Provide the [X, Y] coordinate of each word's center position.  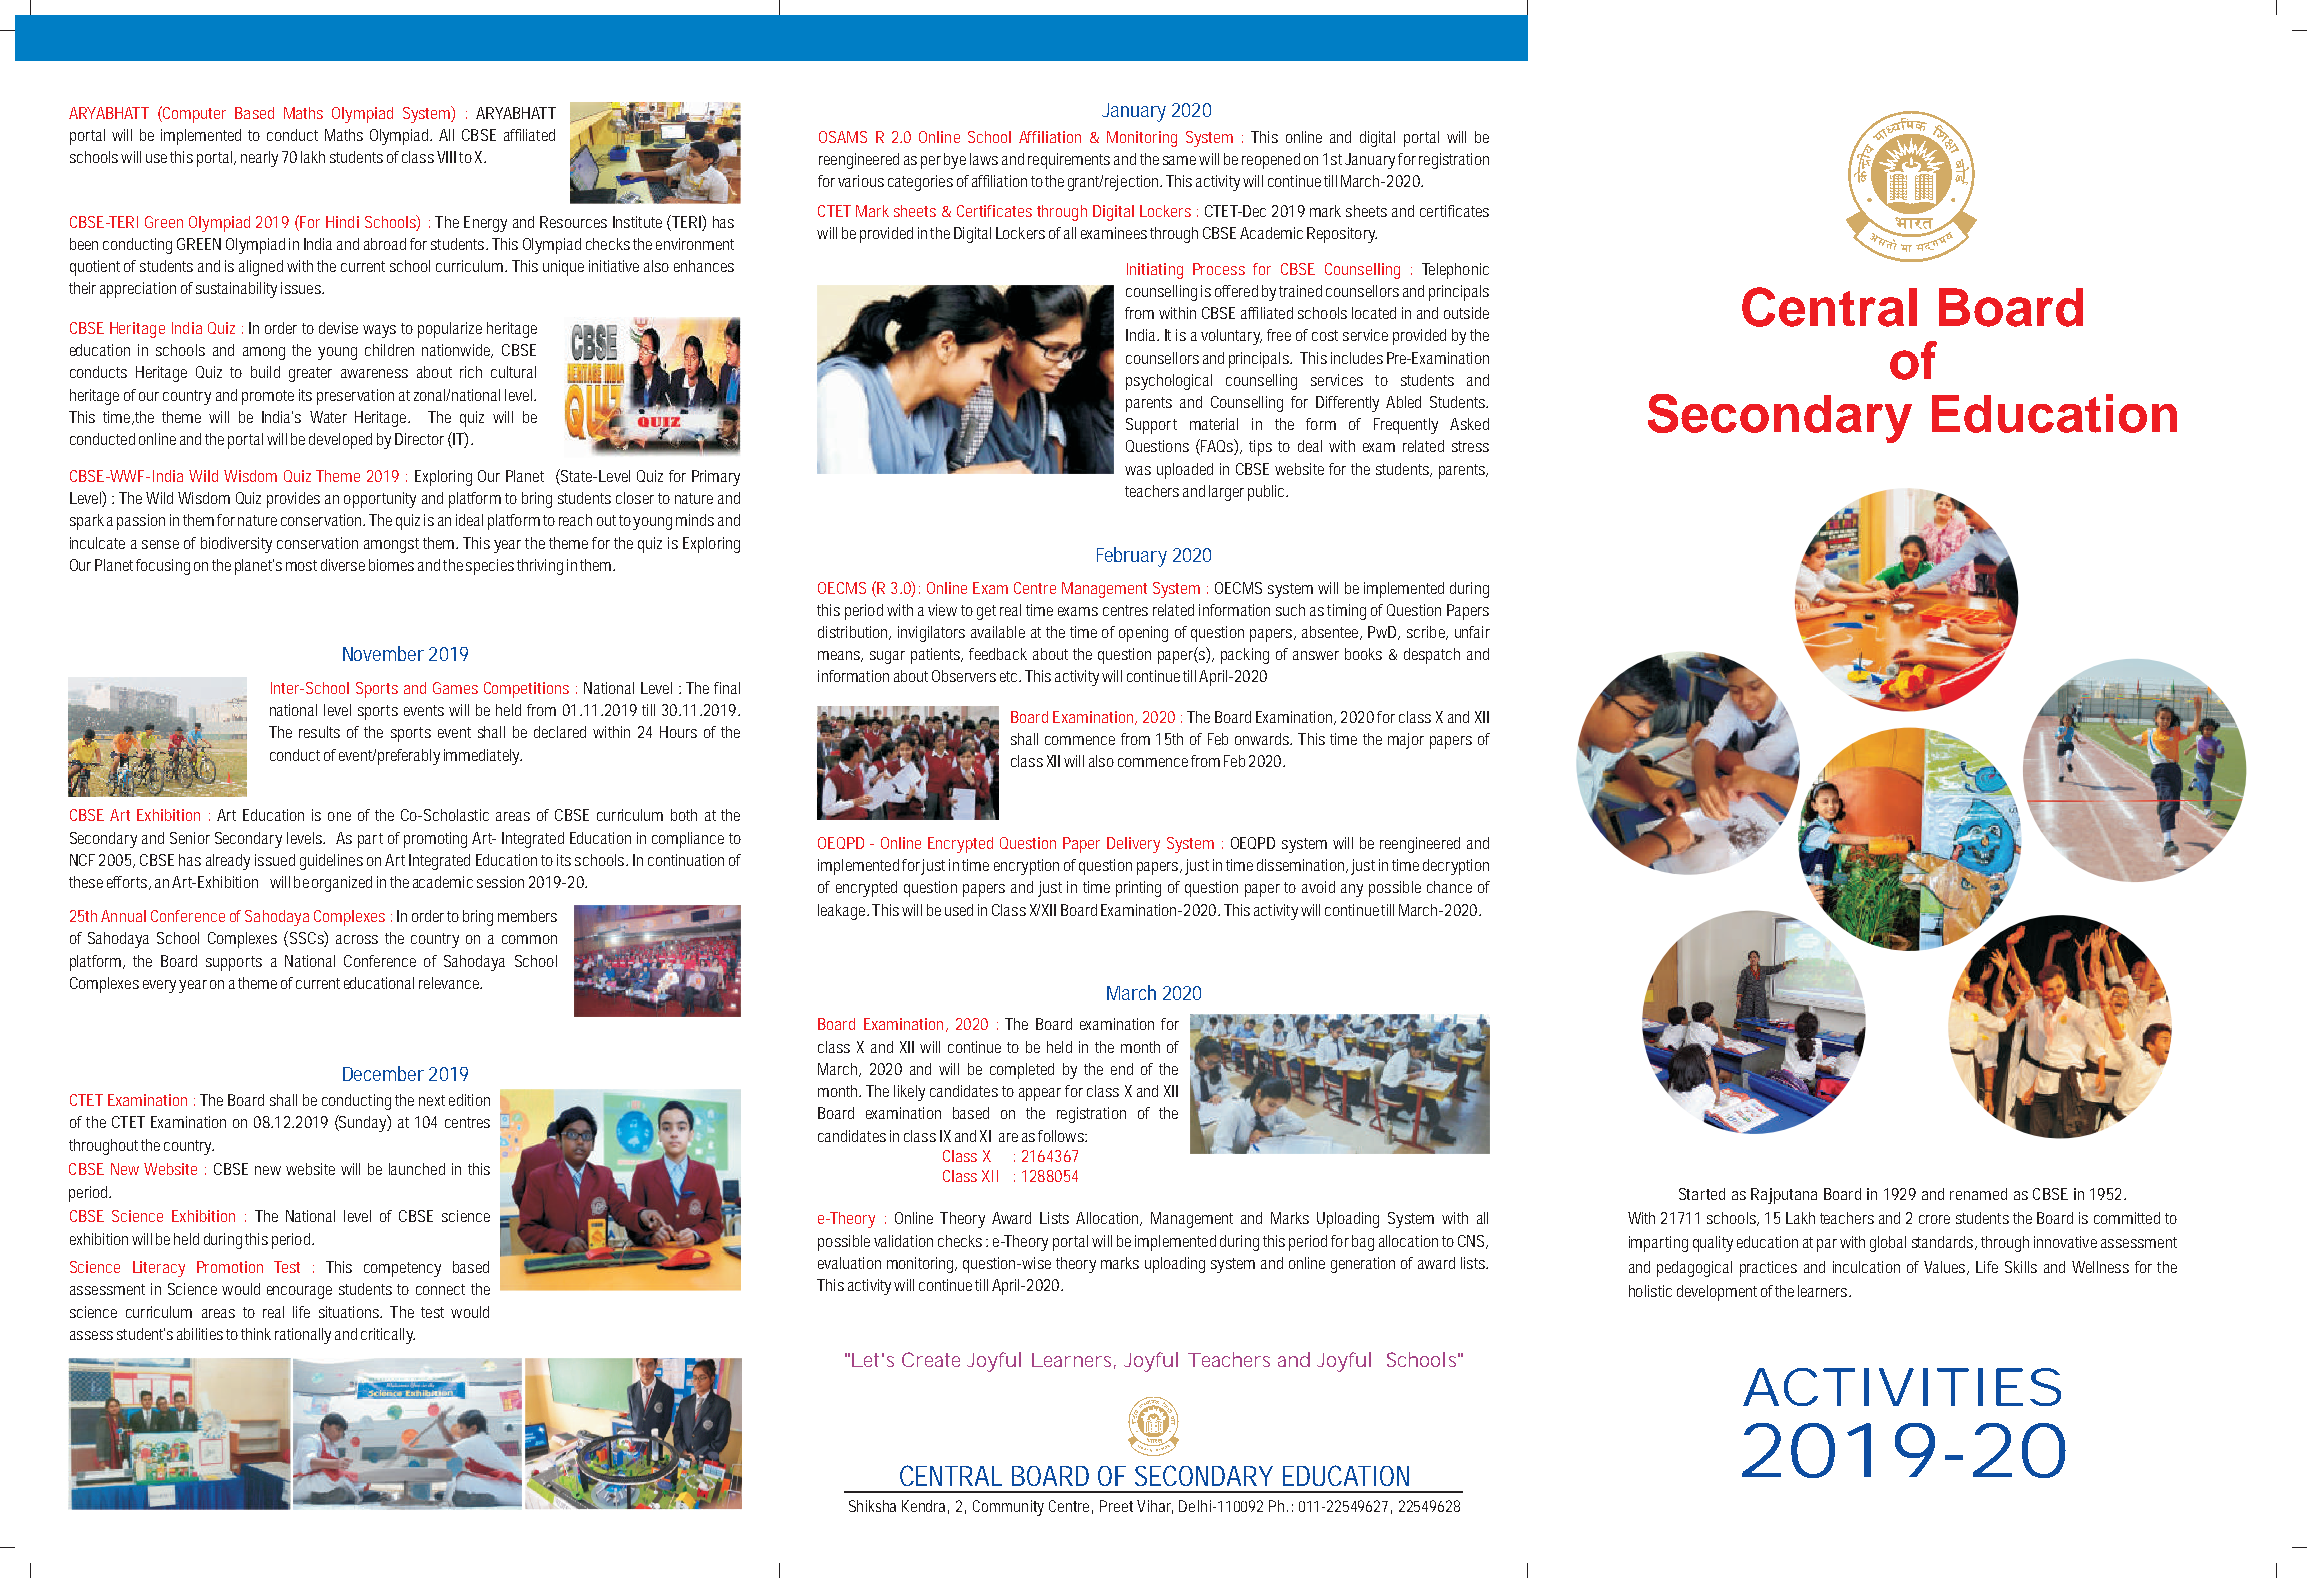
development [1717, 1293]
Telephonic [1455, 271]
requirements [1069, 161]
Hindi [342, 222]
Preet [1116, 1506]
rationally [303, 1336]
